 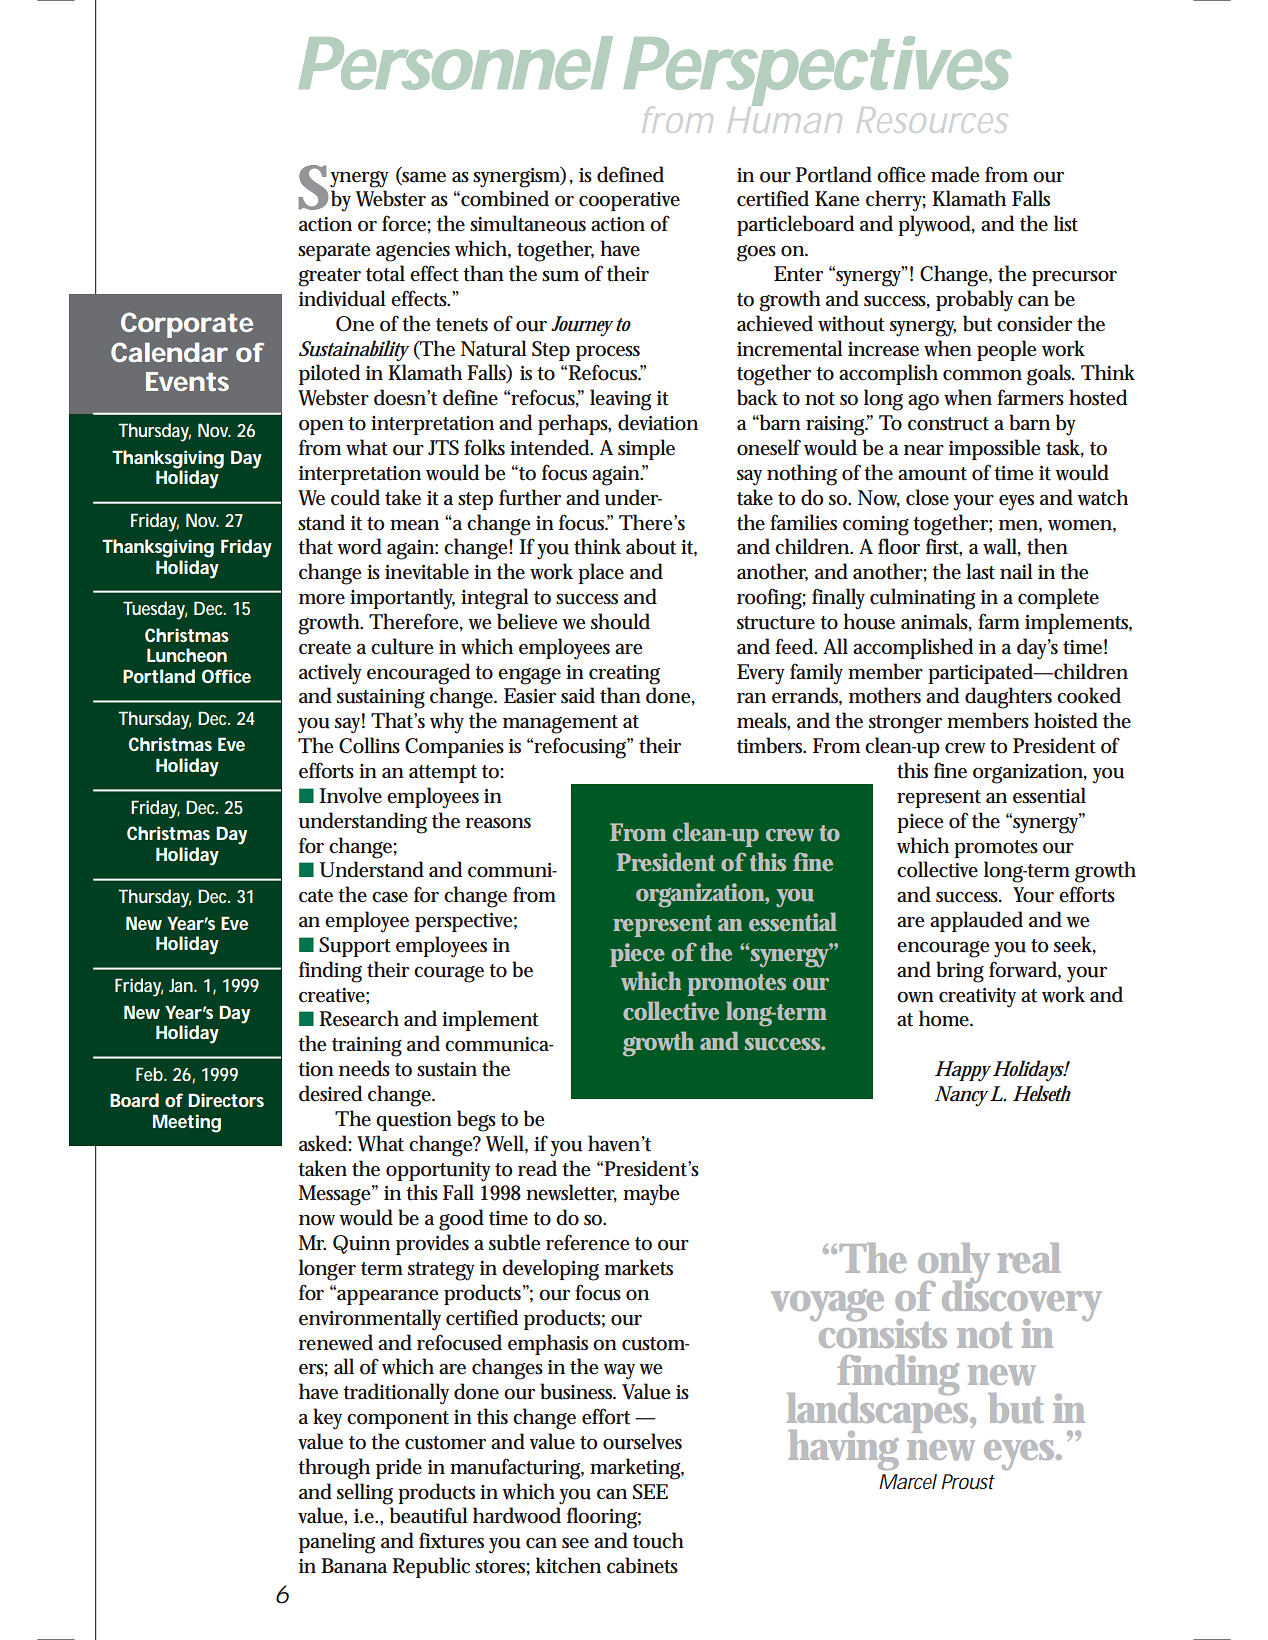 What do you see at coordinates (334, 252) in the screenshot?
I see `separate` at bounding box center [334, 252].
